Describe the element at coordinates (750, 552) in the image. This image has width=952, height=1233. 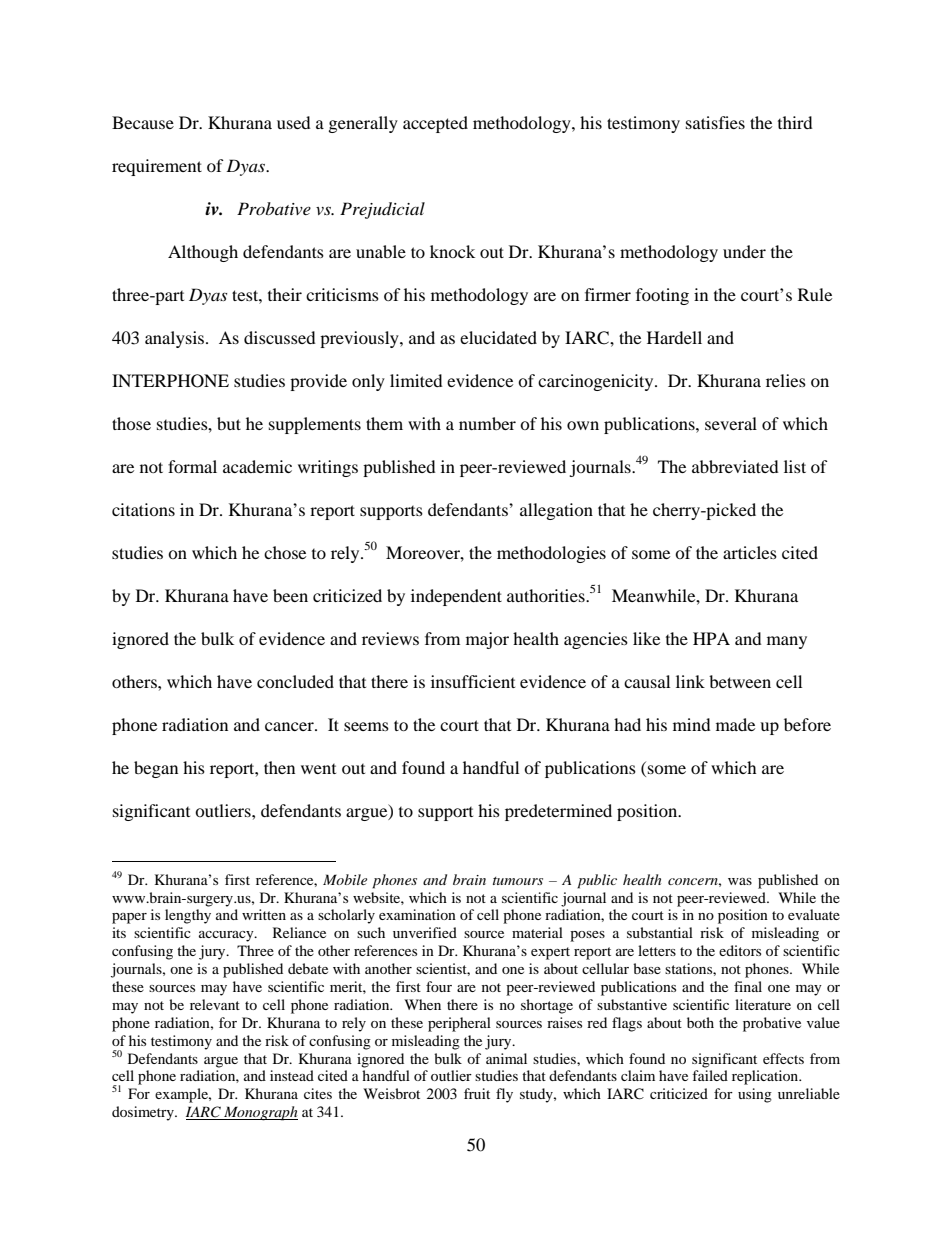
I see `articles` at that location.
